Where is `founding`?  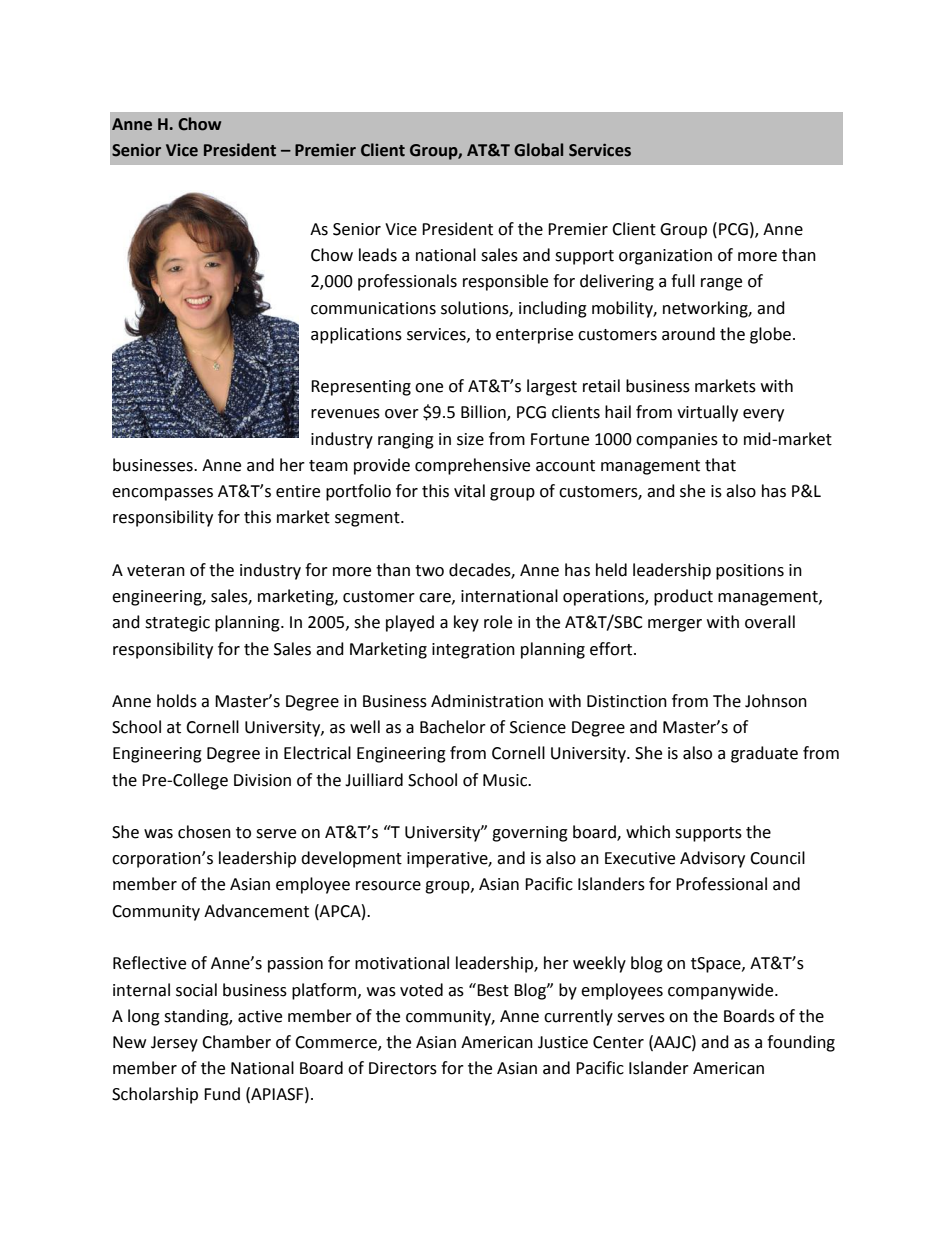
founding is located at coordinates (801, 1043).
